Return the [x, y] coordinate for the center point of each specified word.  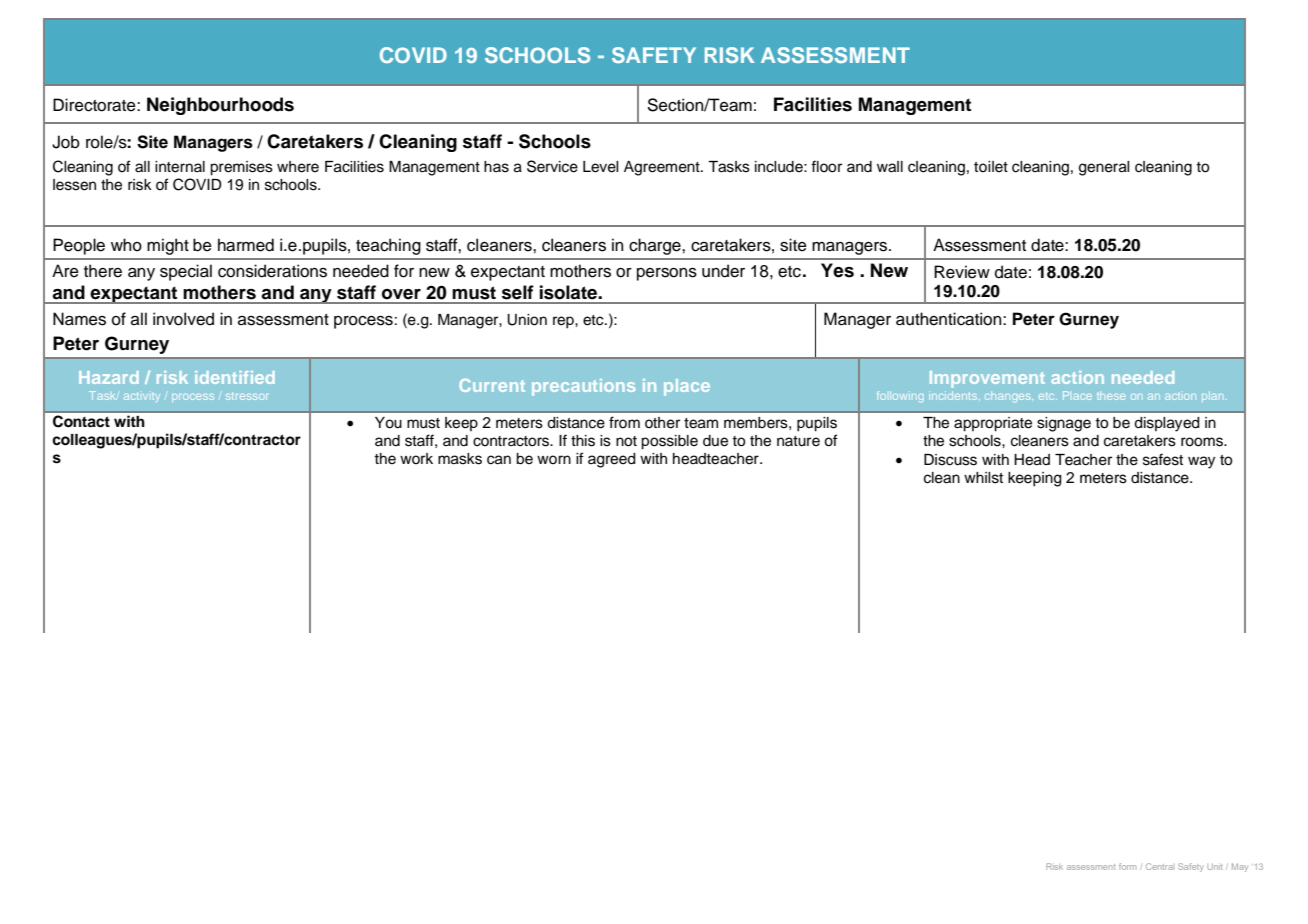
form [1127, 866]
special [186, 272]
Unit [1215, 867]
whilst [983, 478]
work [416, 458]
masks [460, 459]
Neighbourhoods [220, 106]
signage [1064, 424]
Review [962, 272]
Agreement [663, 168]
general [1104, 168]
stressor [246, 396]
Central [1159, 866]
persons [667, 274]
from [624, 422]
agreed [612, 460]
